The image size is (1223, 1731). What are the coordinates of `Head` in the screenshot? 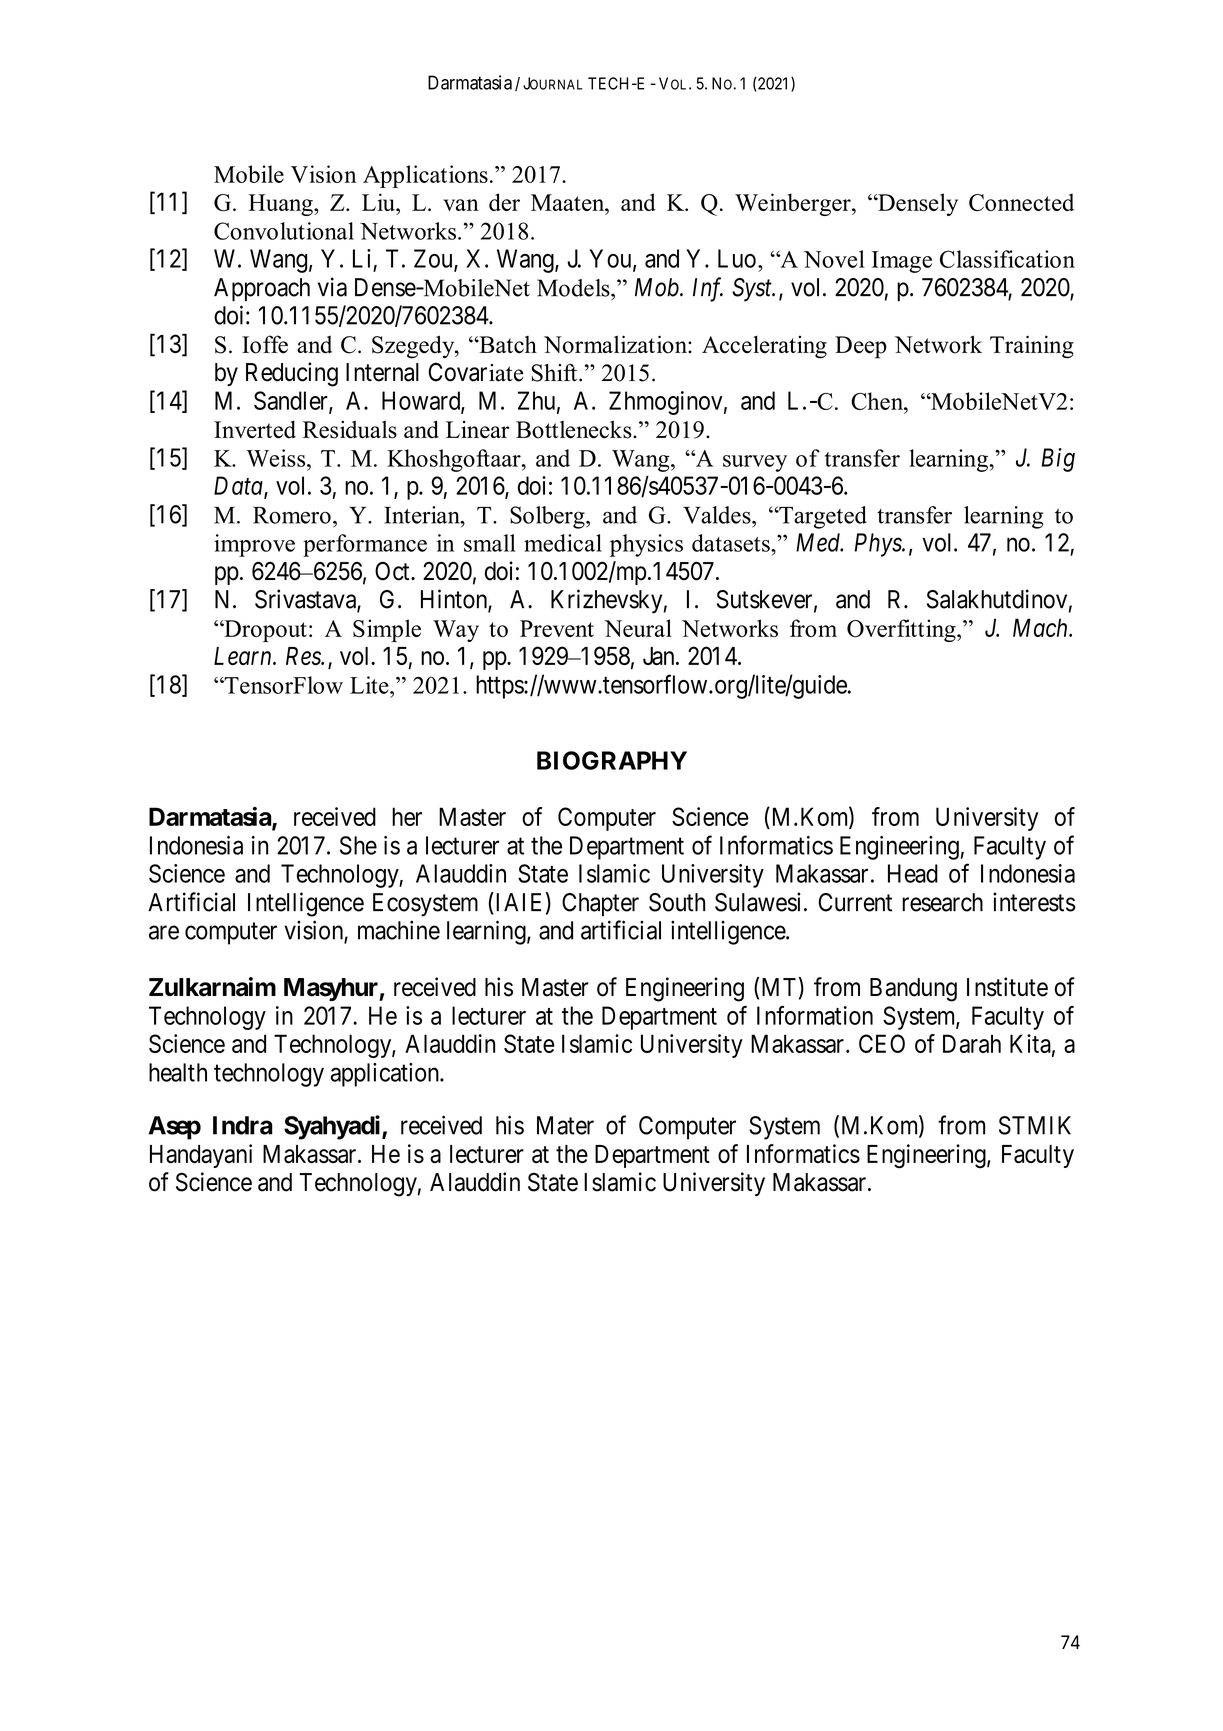 It's located at (913, 873).
